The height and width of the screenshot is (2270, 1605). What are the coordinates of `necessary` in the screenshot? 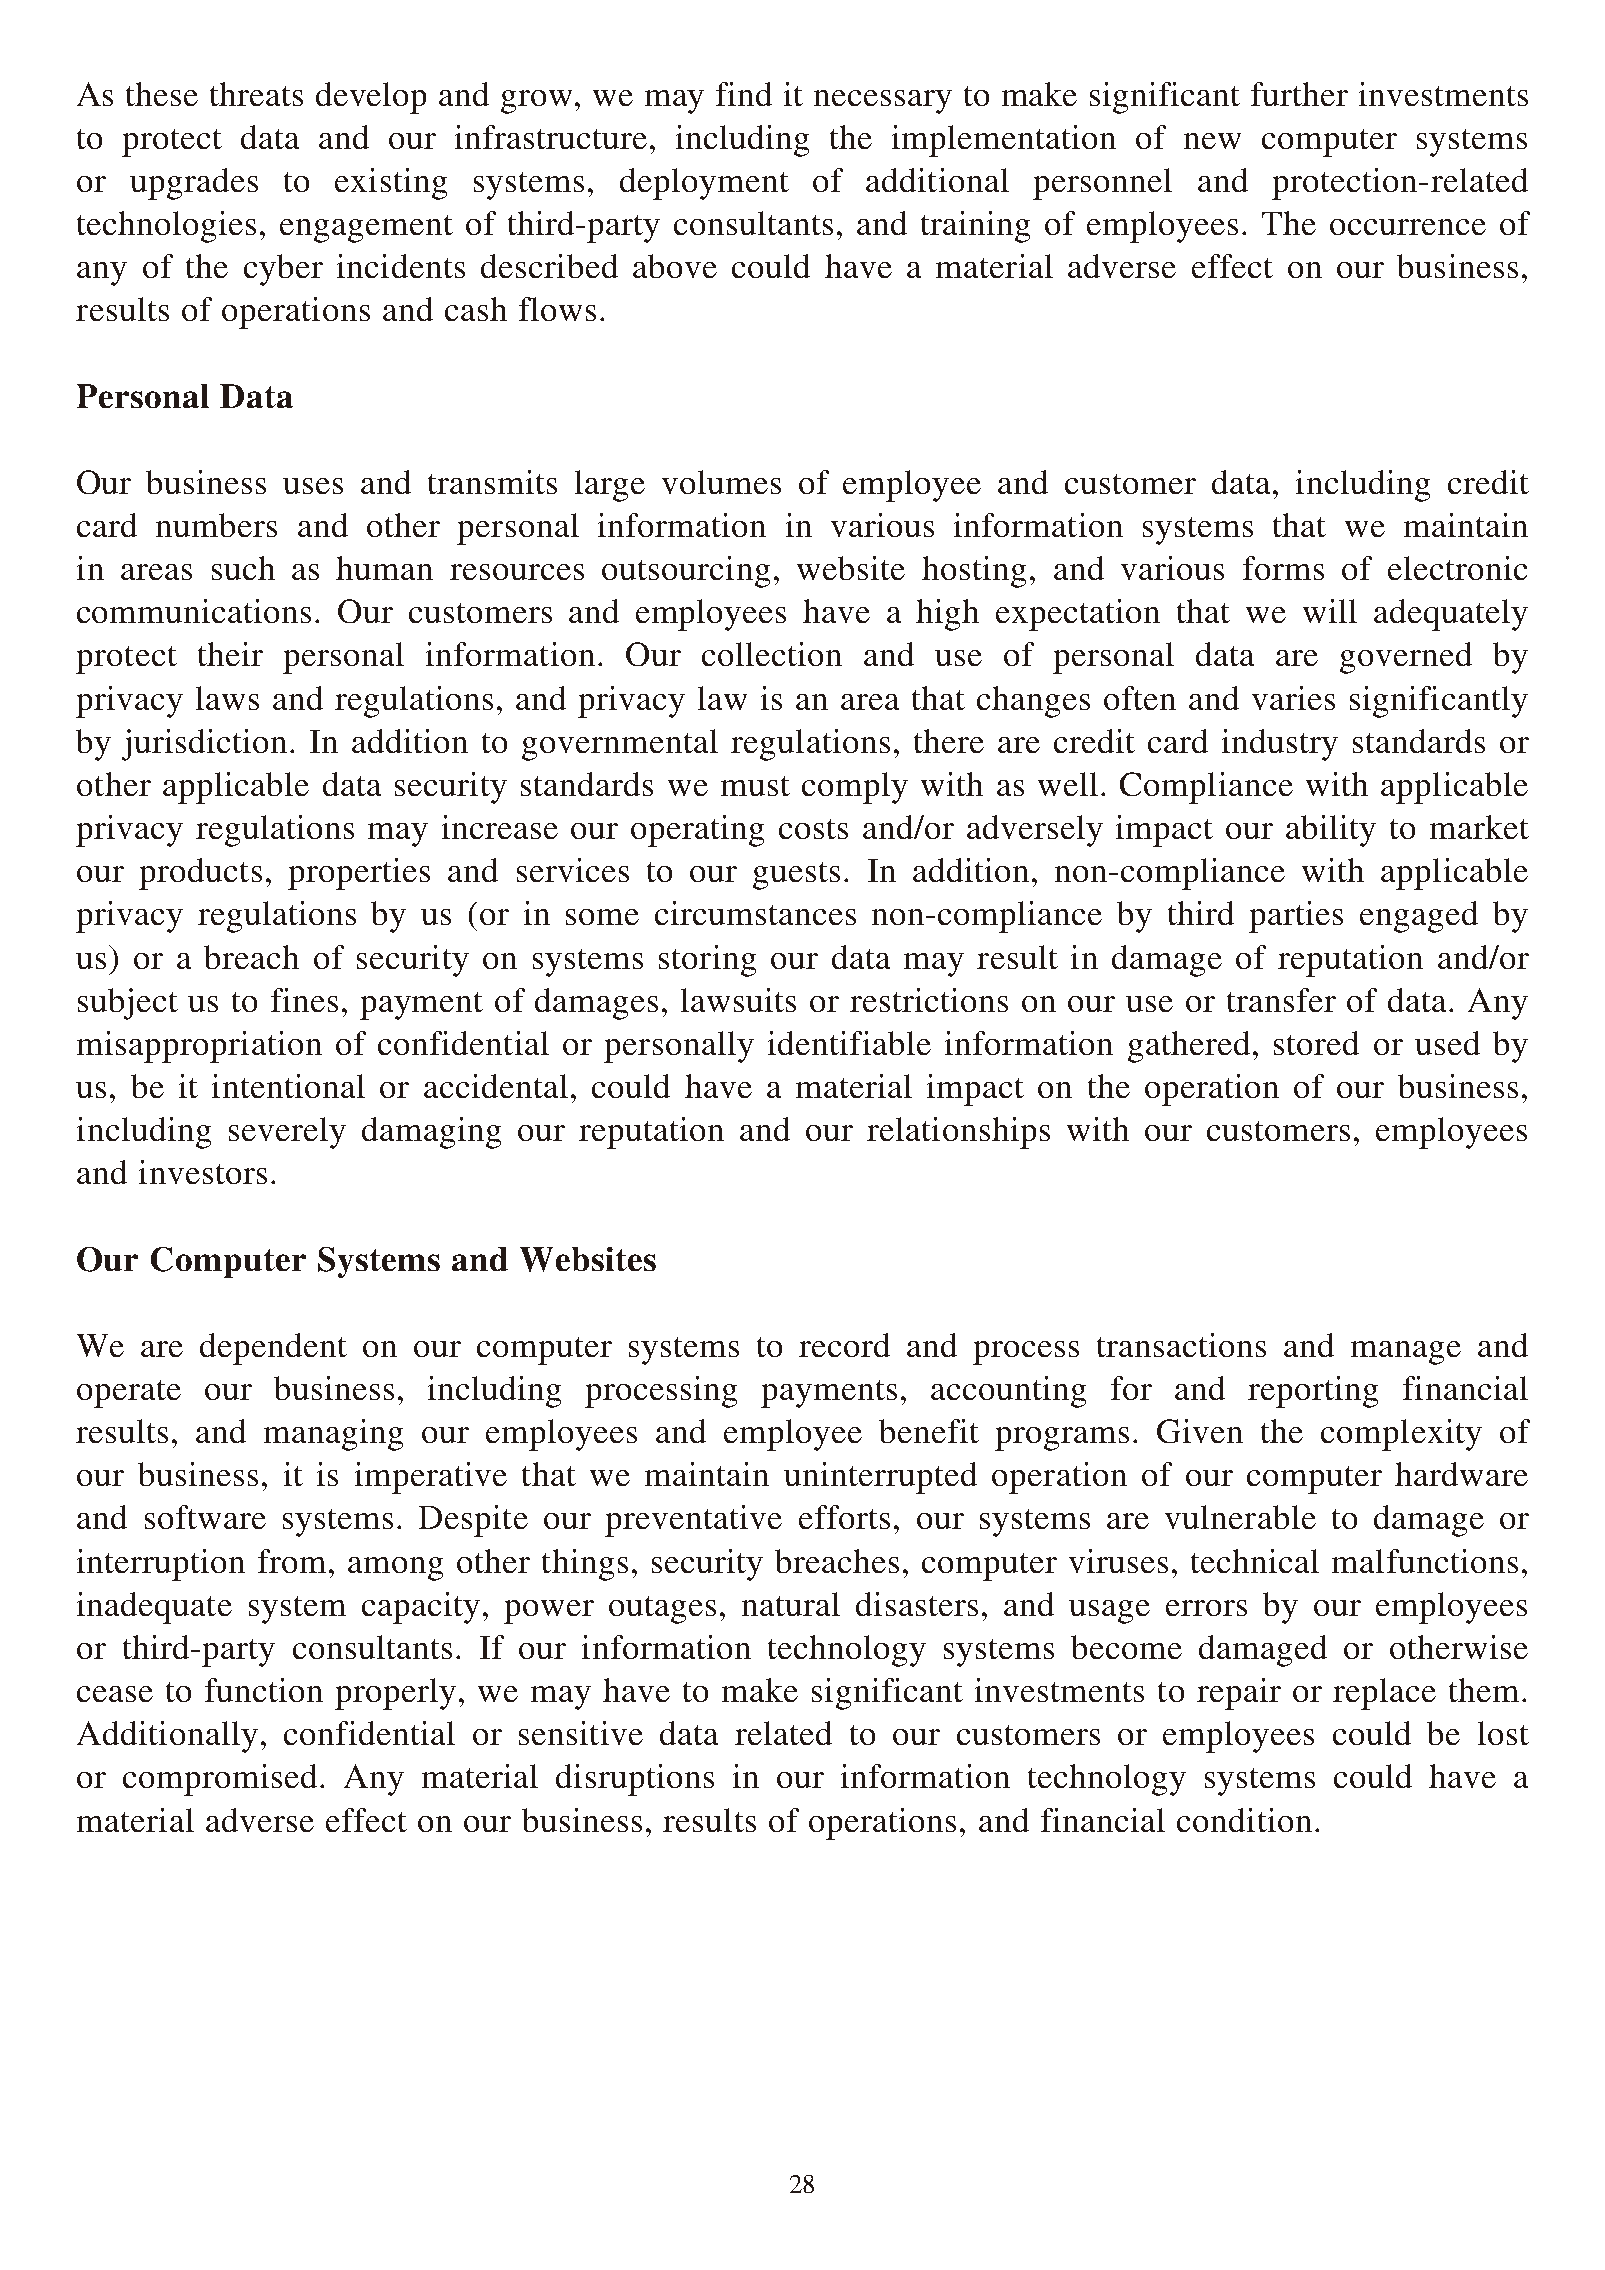 It's located at (883, 102).
